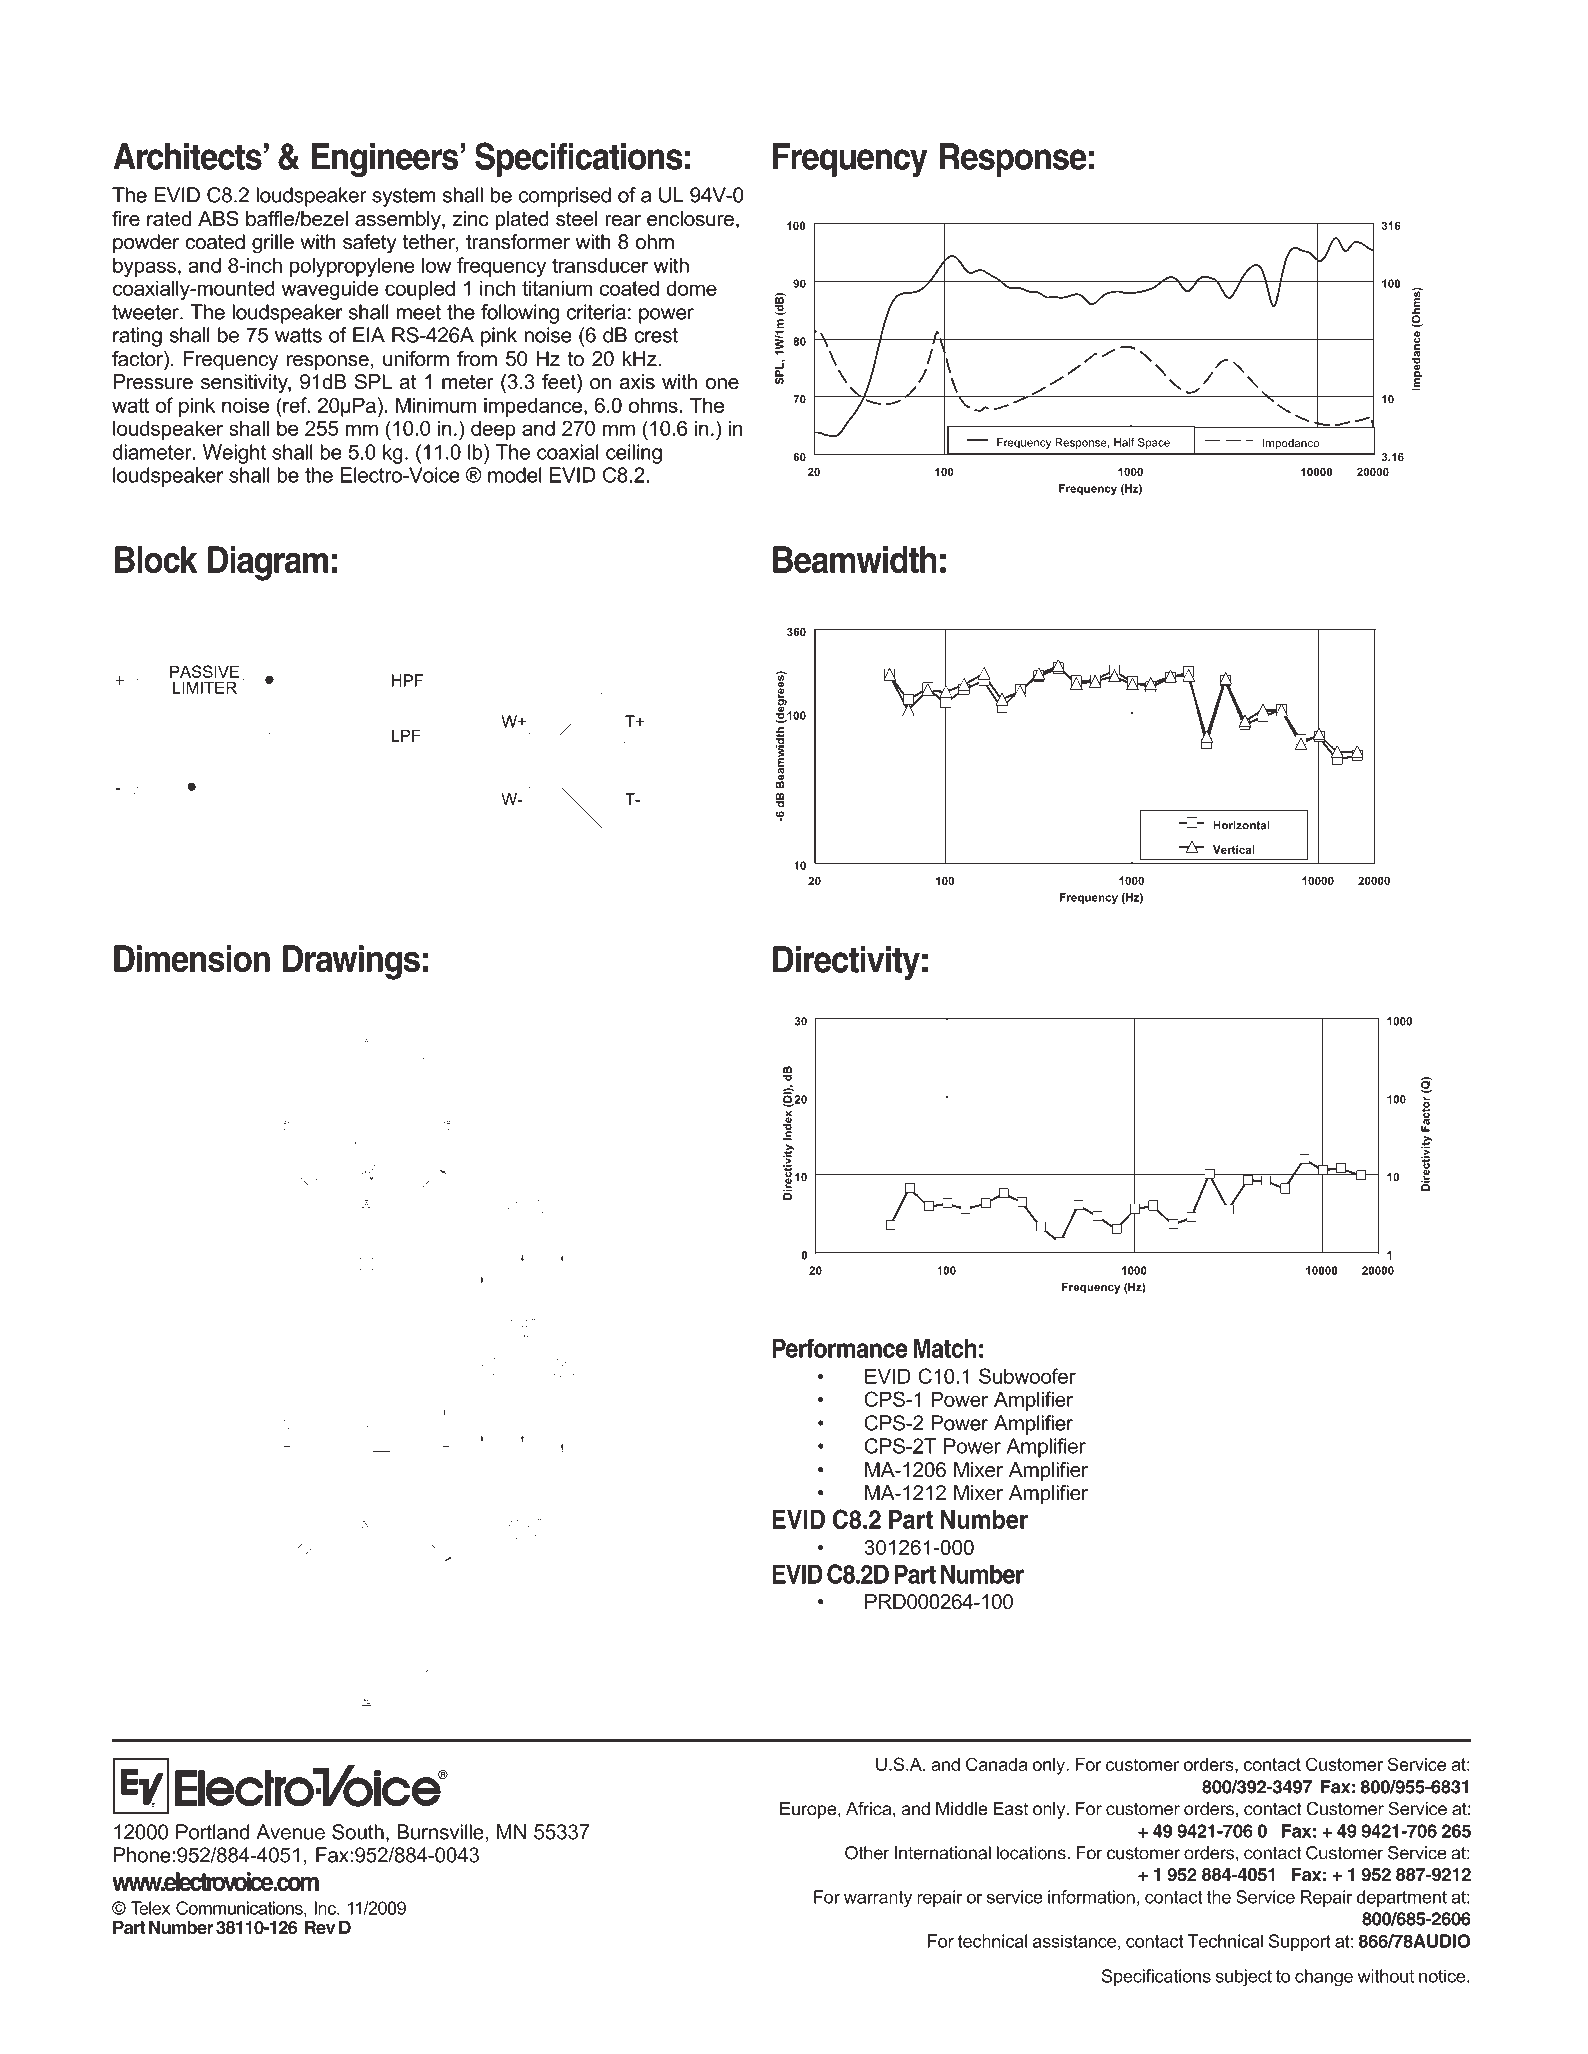 The image size is (1588, 2054). Describe the element at coordinates (840, 1348) in the image. I see `Performance` at that location.
